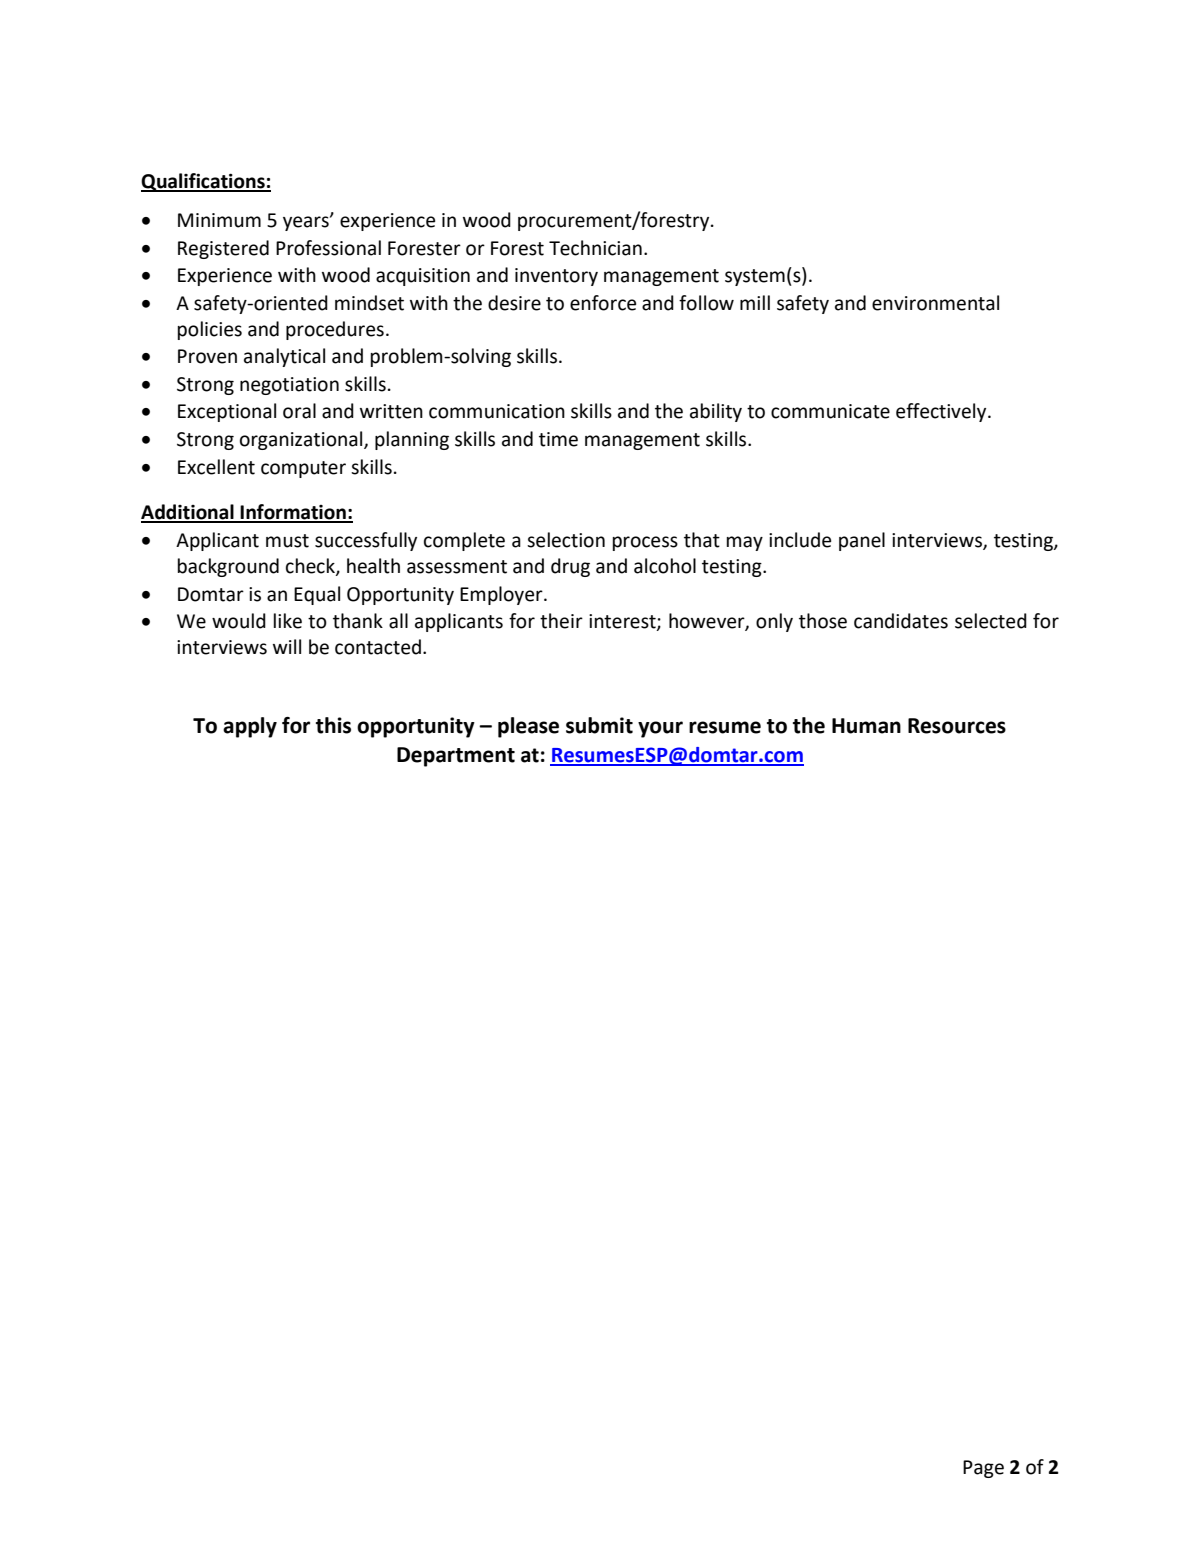  What do you see at coordinates (595, 248) in the document?
I see `Technician` at bounding box center [595, 248].
